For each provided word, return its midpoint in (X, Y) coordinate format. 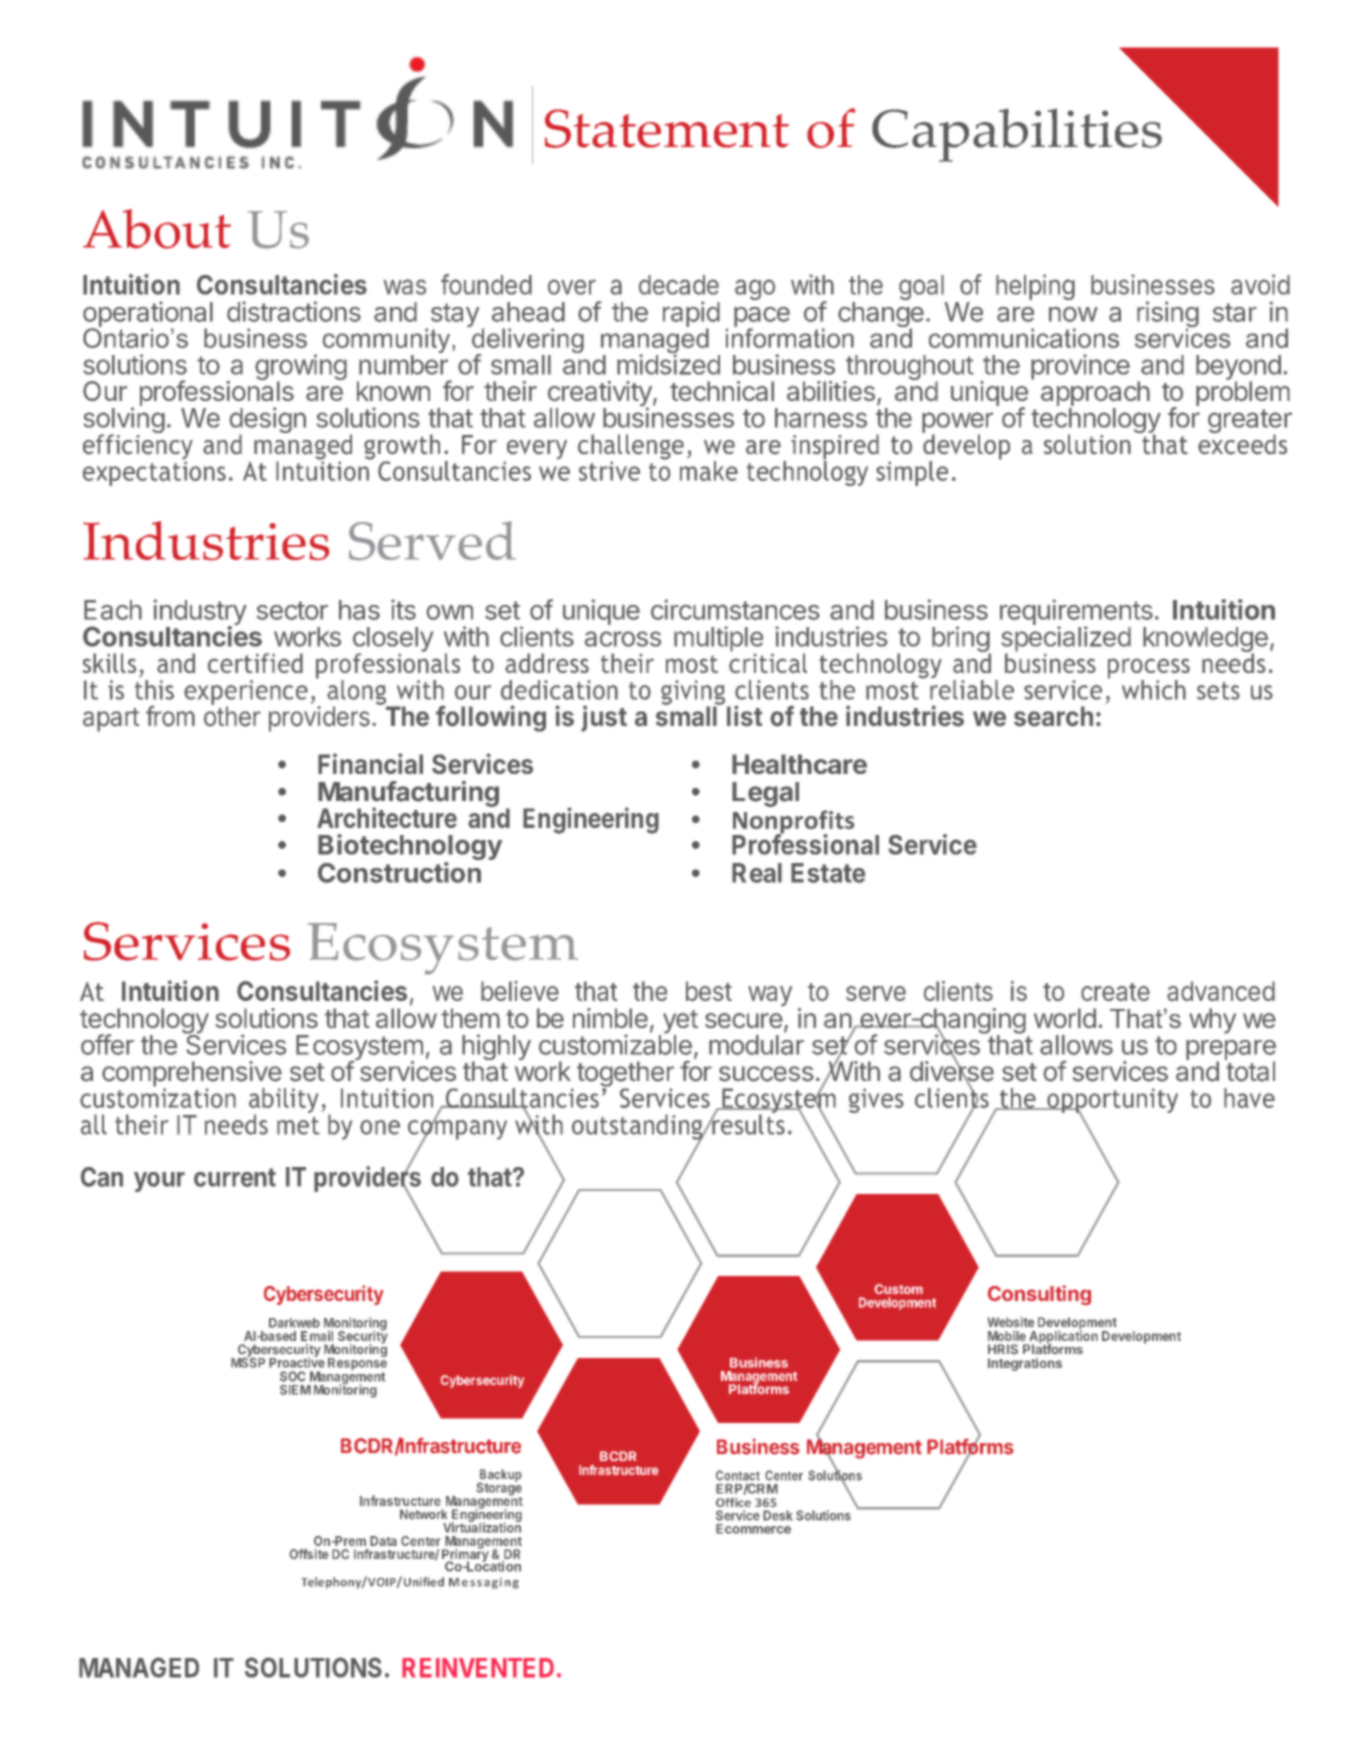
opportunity (1111, 1102)
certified (255, 663)
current (235, 1177)
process (1149, 669)
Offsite (309, 1554)
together (625, 1075)
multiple (718, 639)
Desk (778, 1515)
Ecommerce (753, 1529)
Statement (667, 128)
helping (1035, 287)
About (157, 229)
